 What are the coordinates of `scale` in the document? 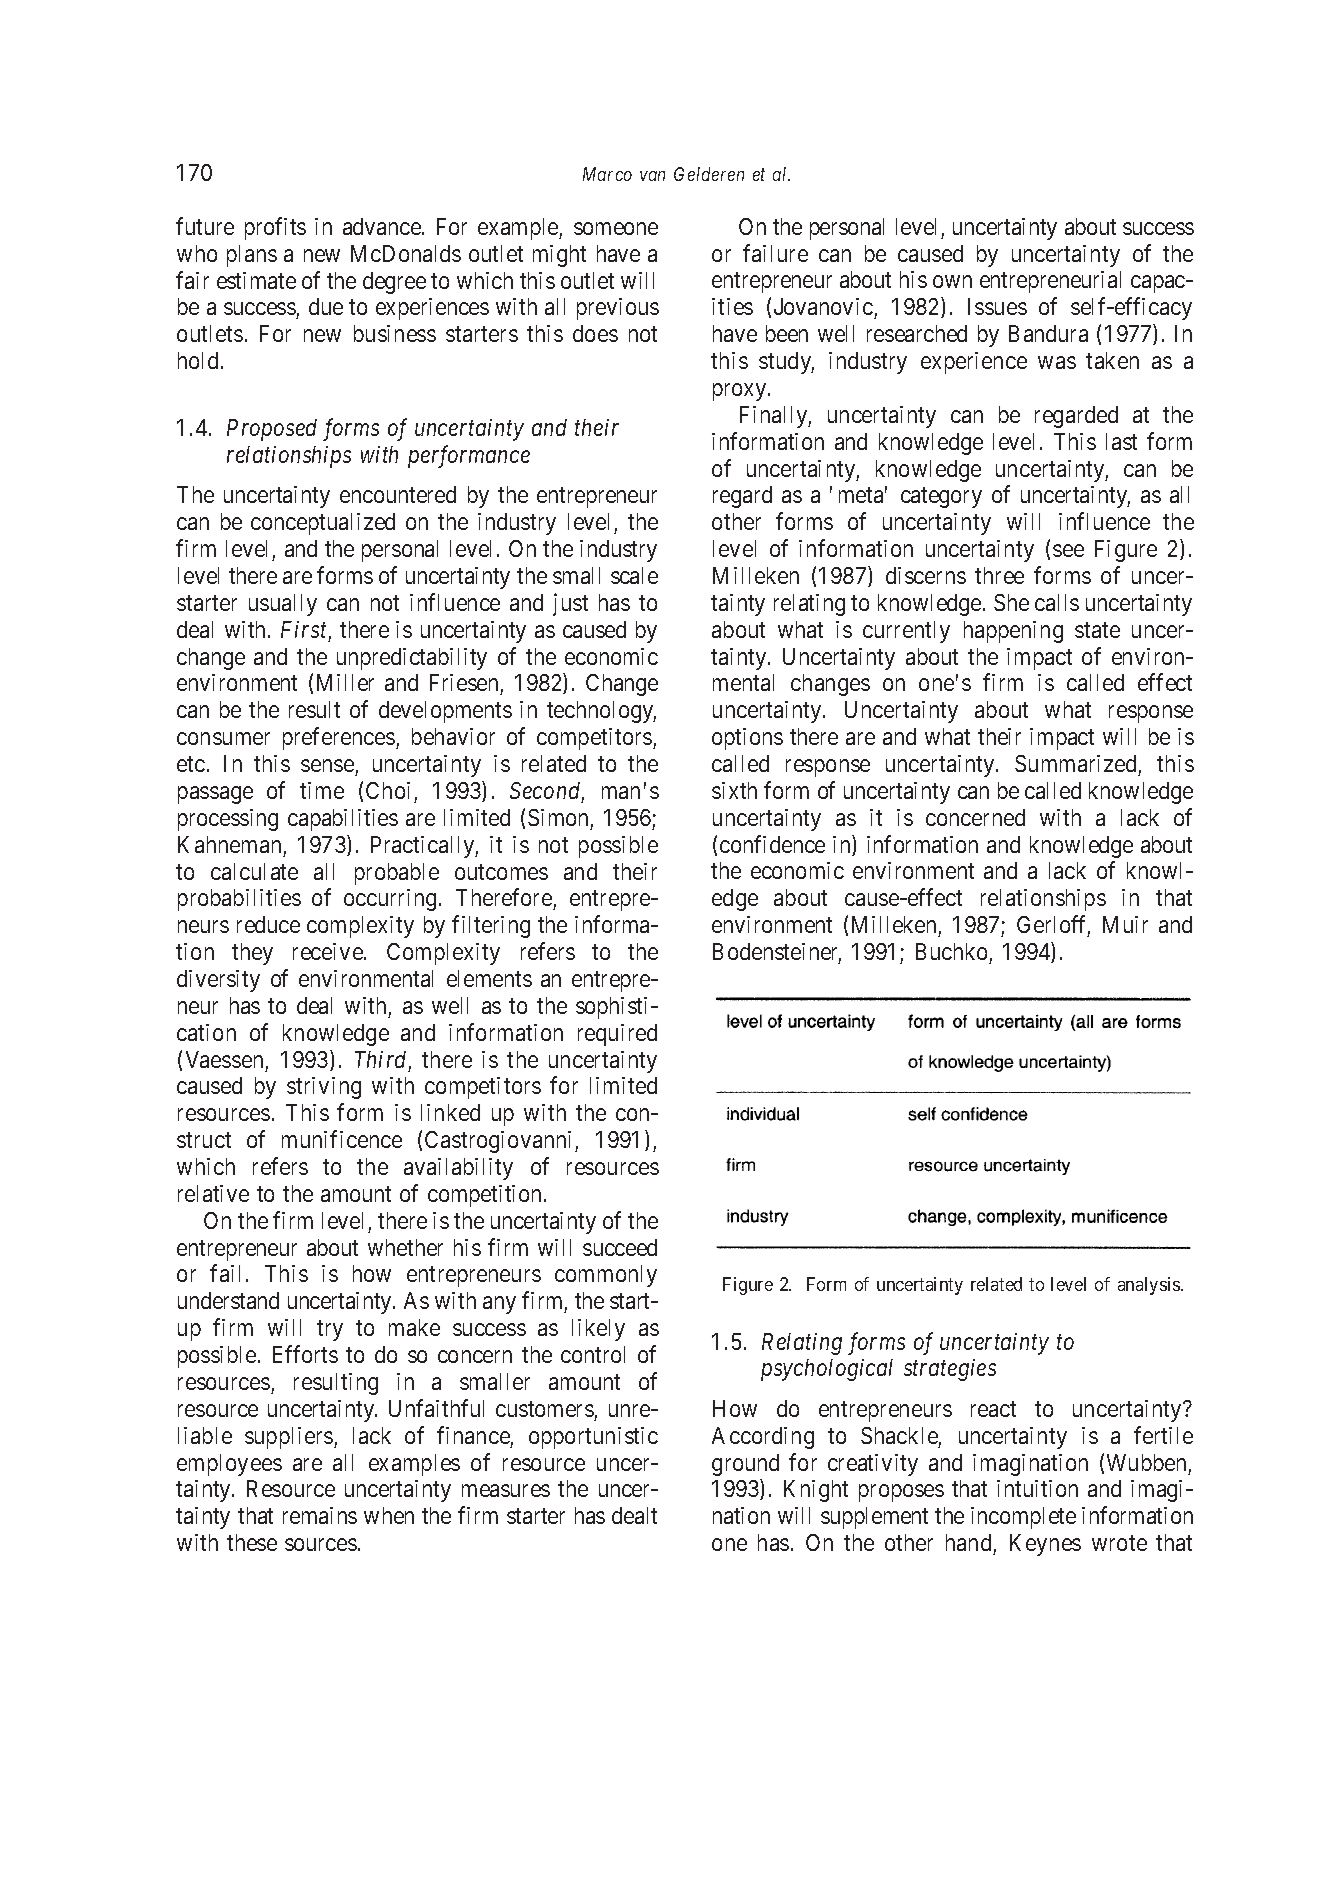 It's located at (634, 575).
